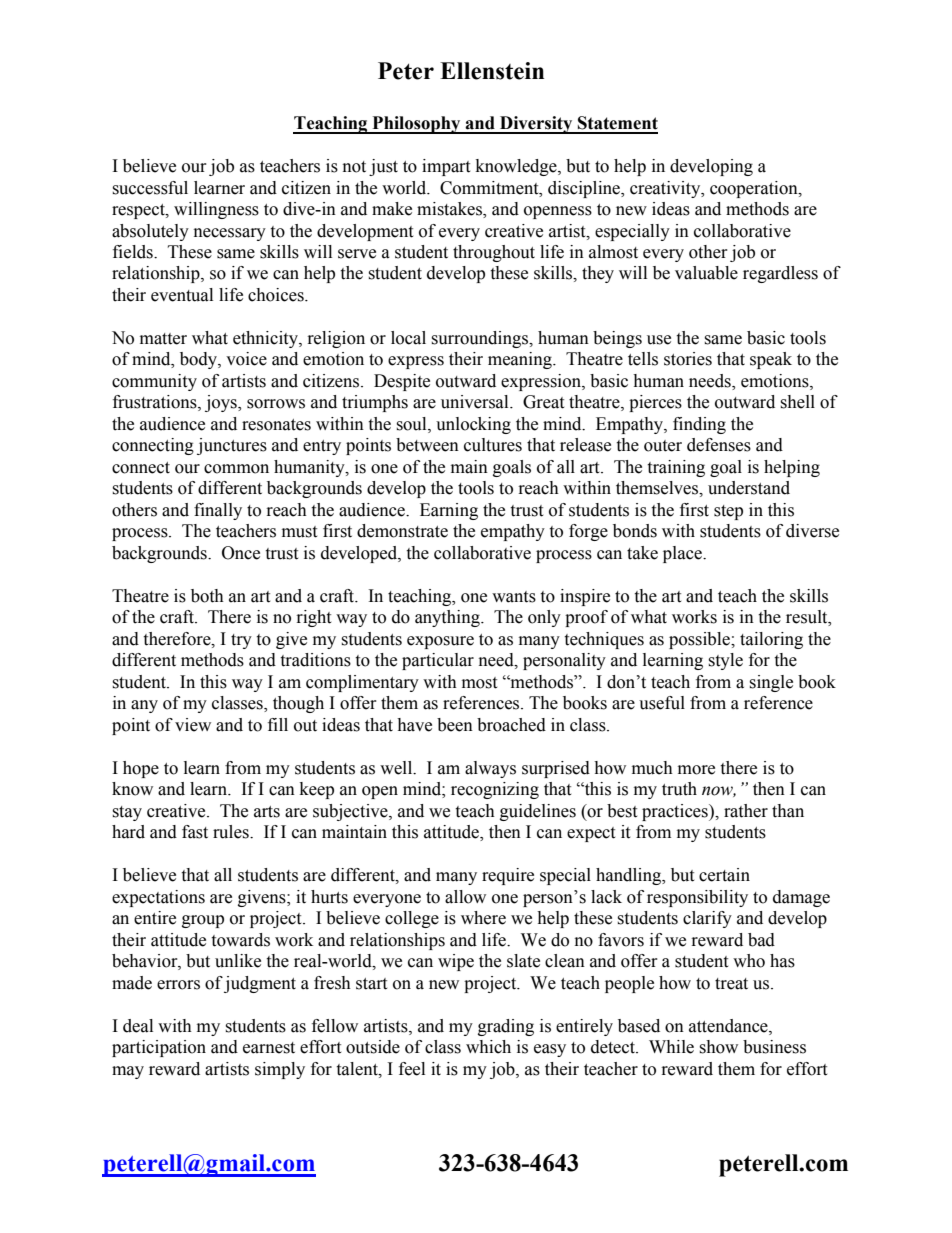 This image has height=1233, width=952. I want to click on anything, so click(448, 618).
